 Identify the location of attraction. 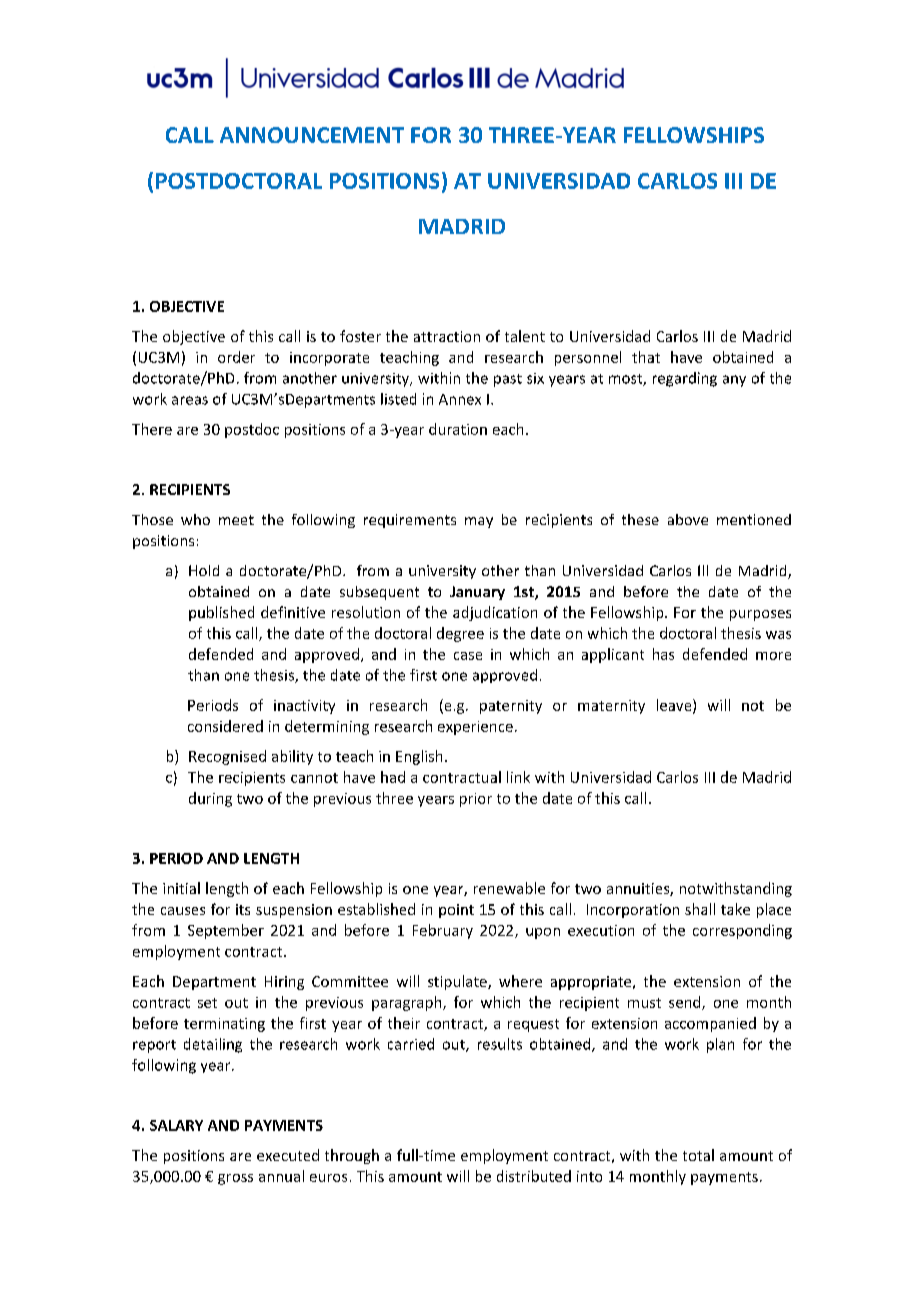
(447, 336).
